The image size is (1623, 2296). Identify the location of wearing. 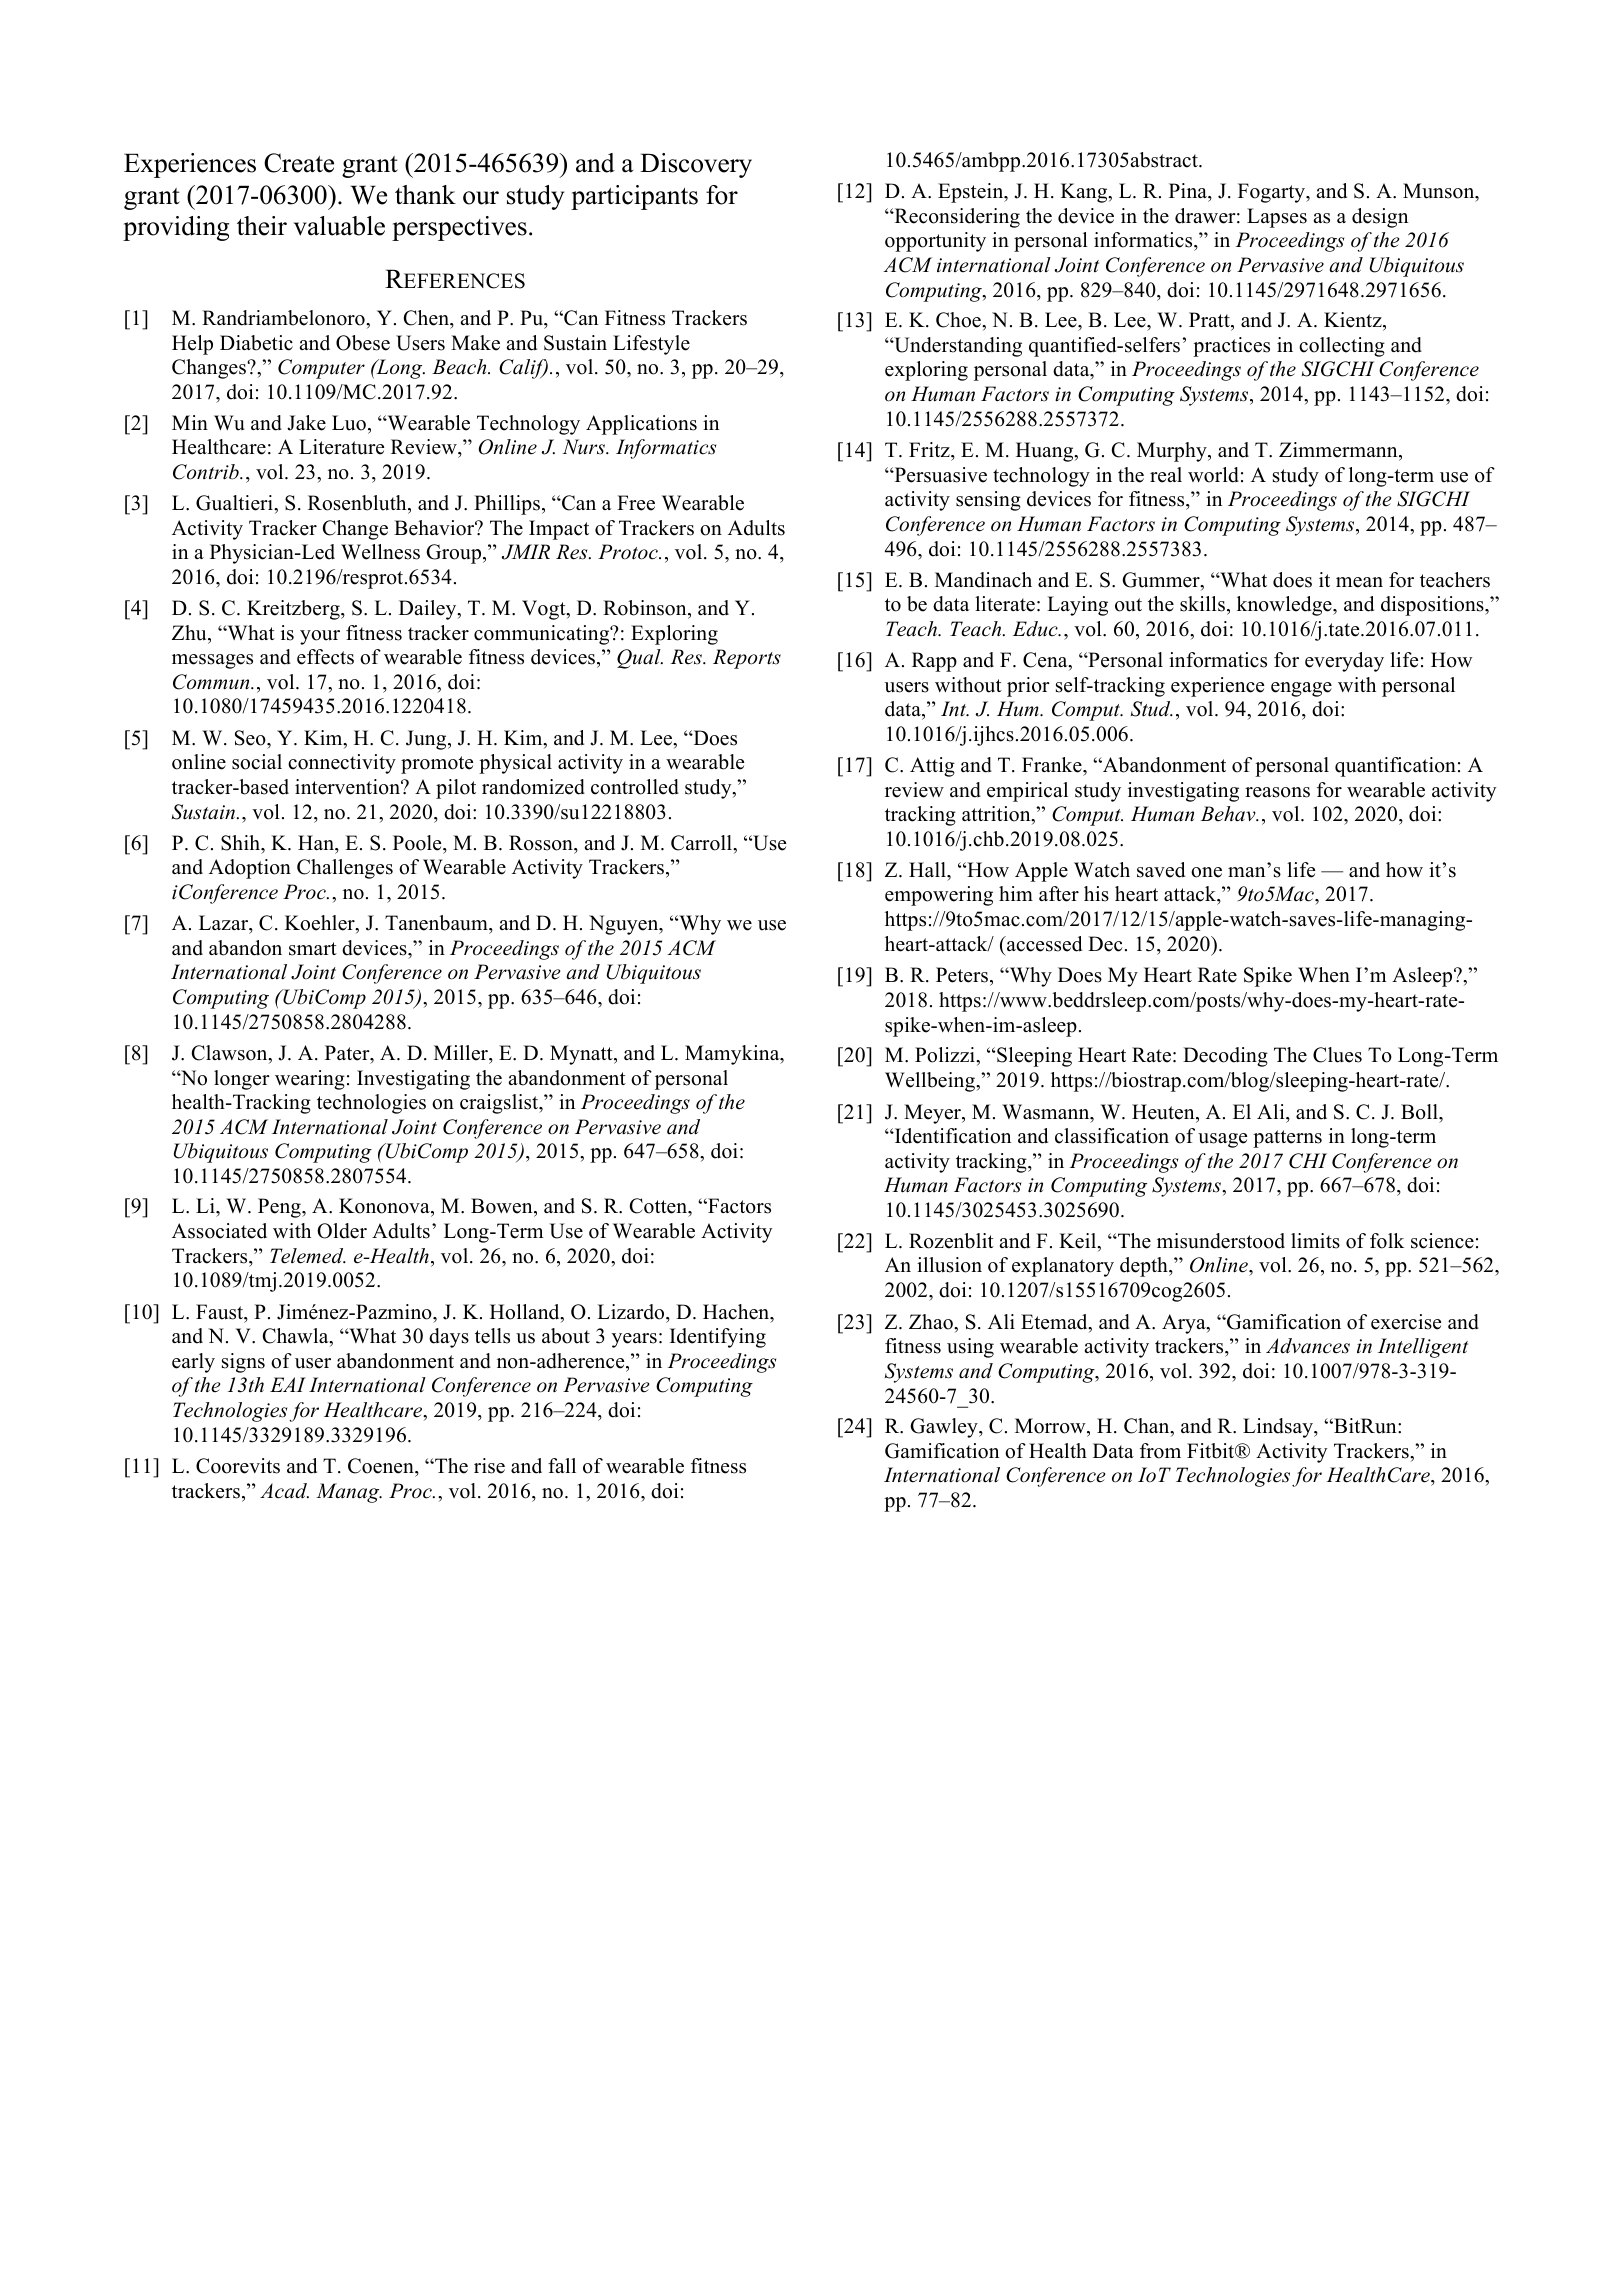
(310, 1080).
